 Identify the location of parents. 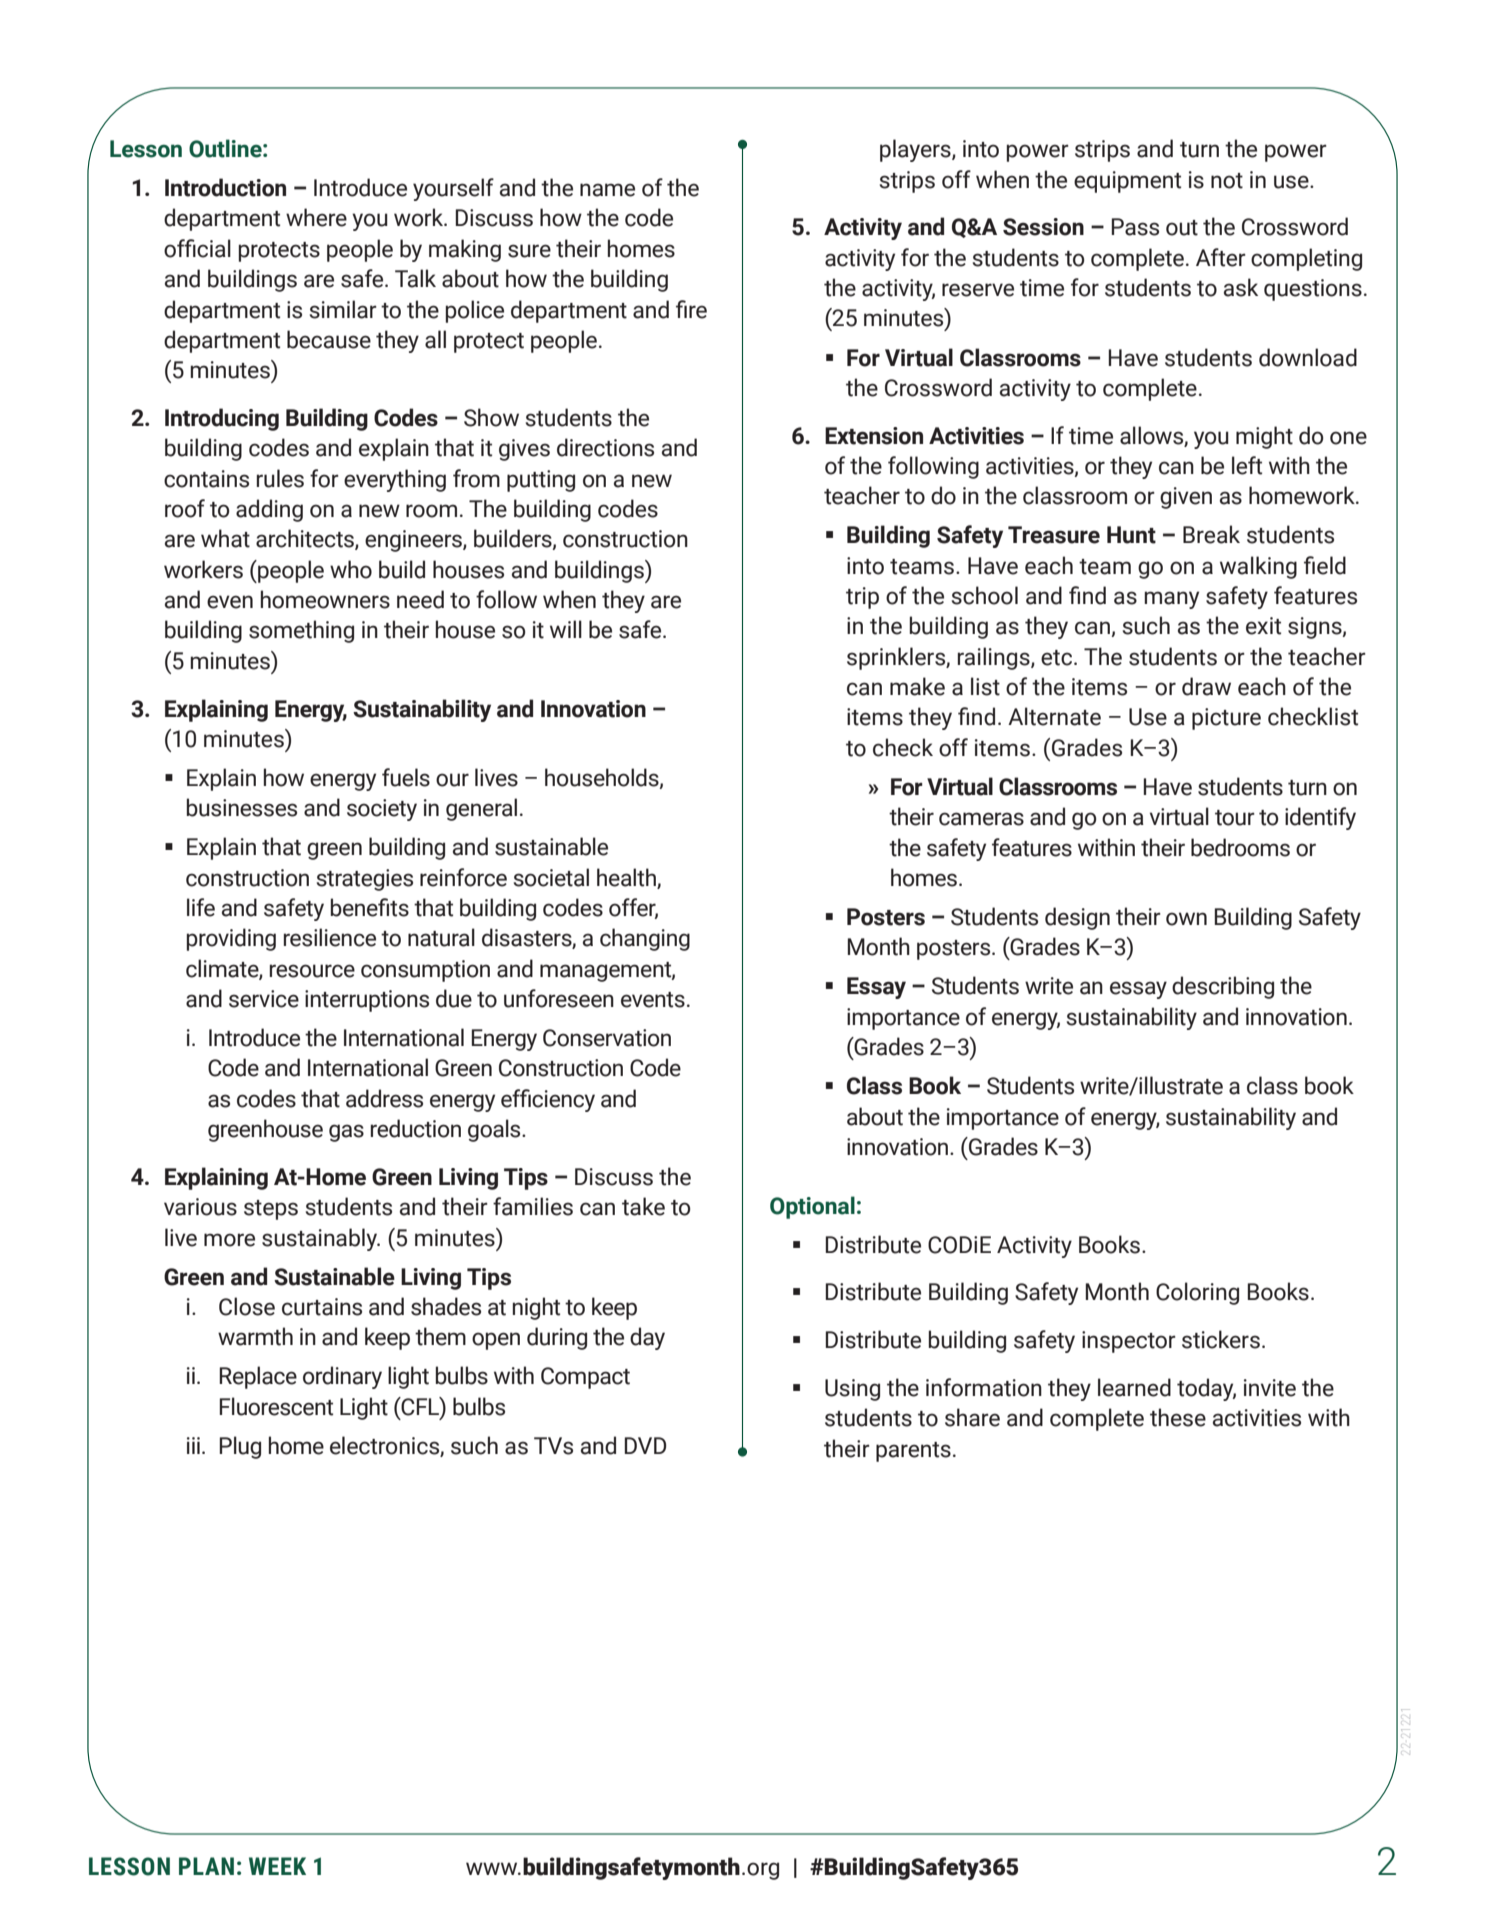
(913, 1452).
